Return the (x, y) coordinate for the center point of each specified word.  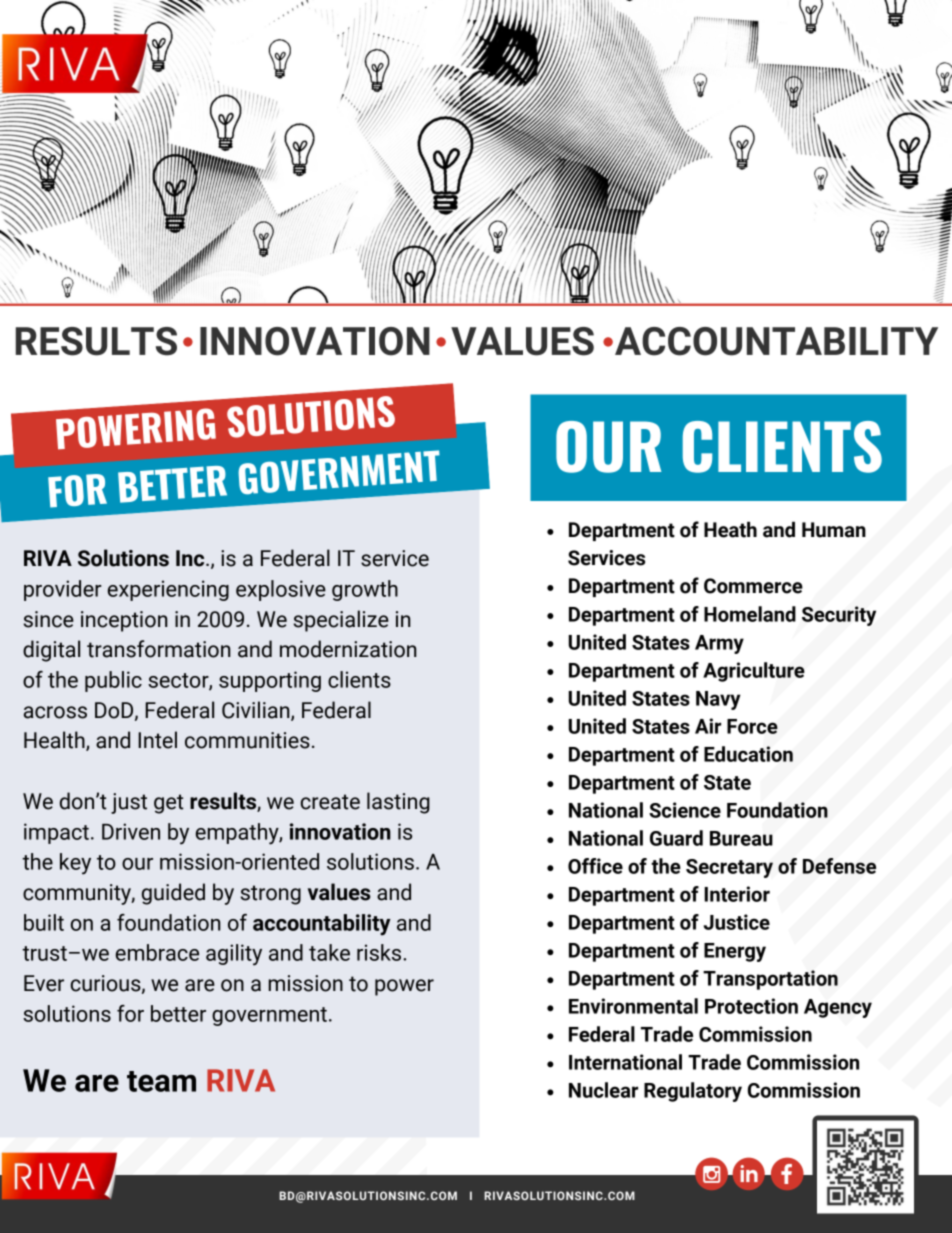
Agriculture (754, 672)
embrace (157, 952)
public (113, 681)
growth (365, 590)
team (161, 1081)
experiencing (168, 590)
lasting (398, 803)
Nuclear (603, 1090)
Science (685, 810)
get (169, 804)
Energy (735, 952)
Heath (730, 529)
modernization (348, 649)
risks (380, 952)
